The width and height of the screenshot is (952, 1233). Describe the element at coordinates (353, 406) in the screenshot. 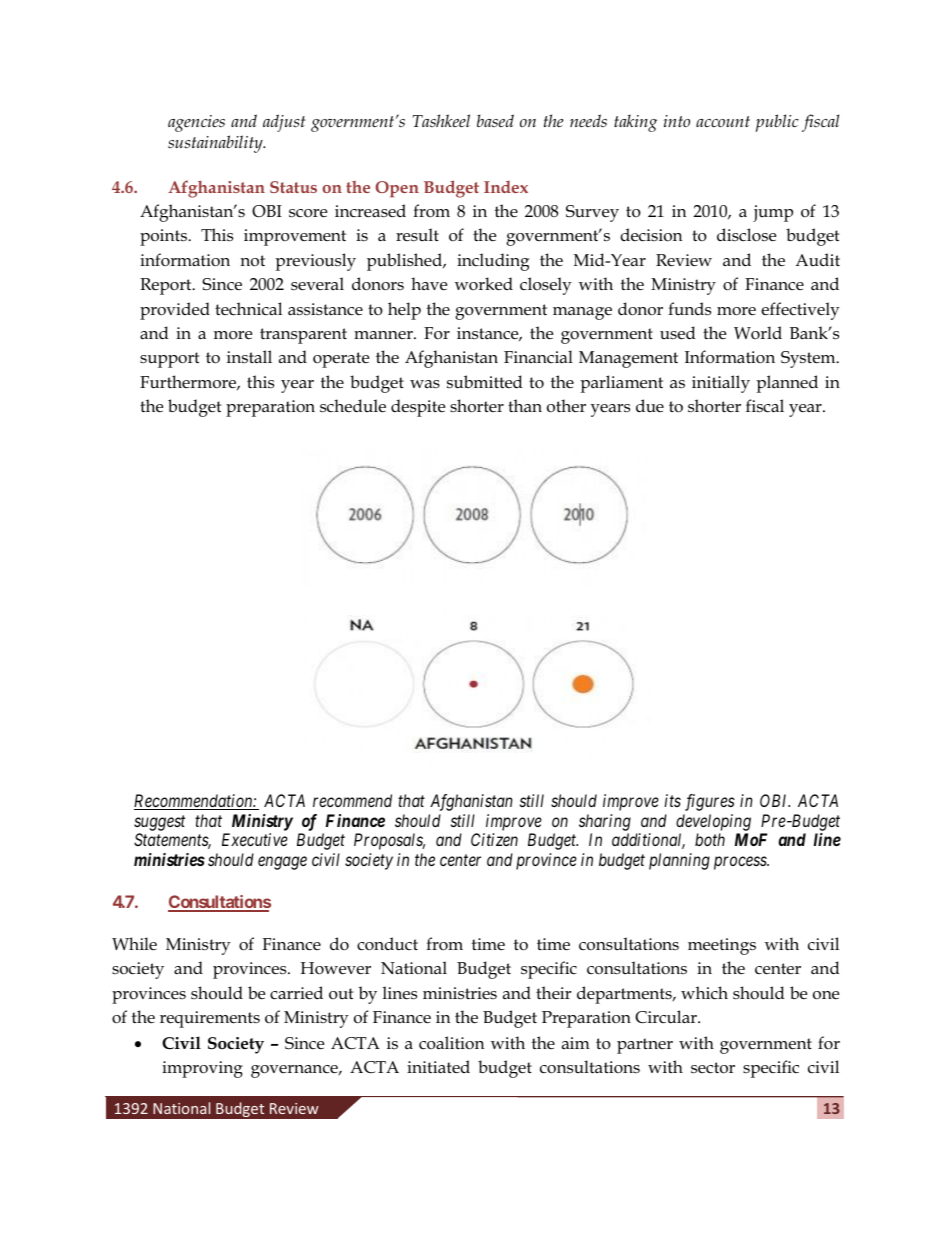

I see `schedule` at that location.
